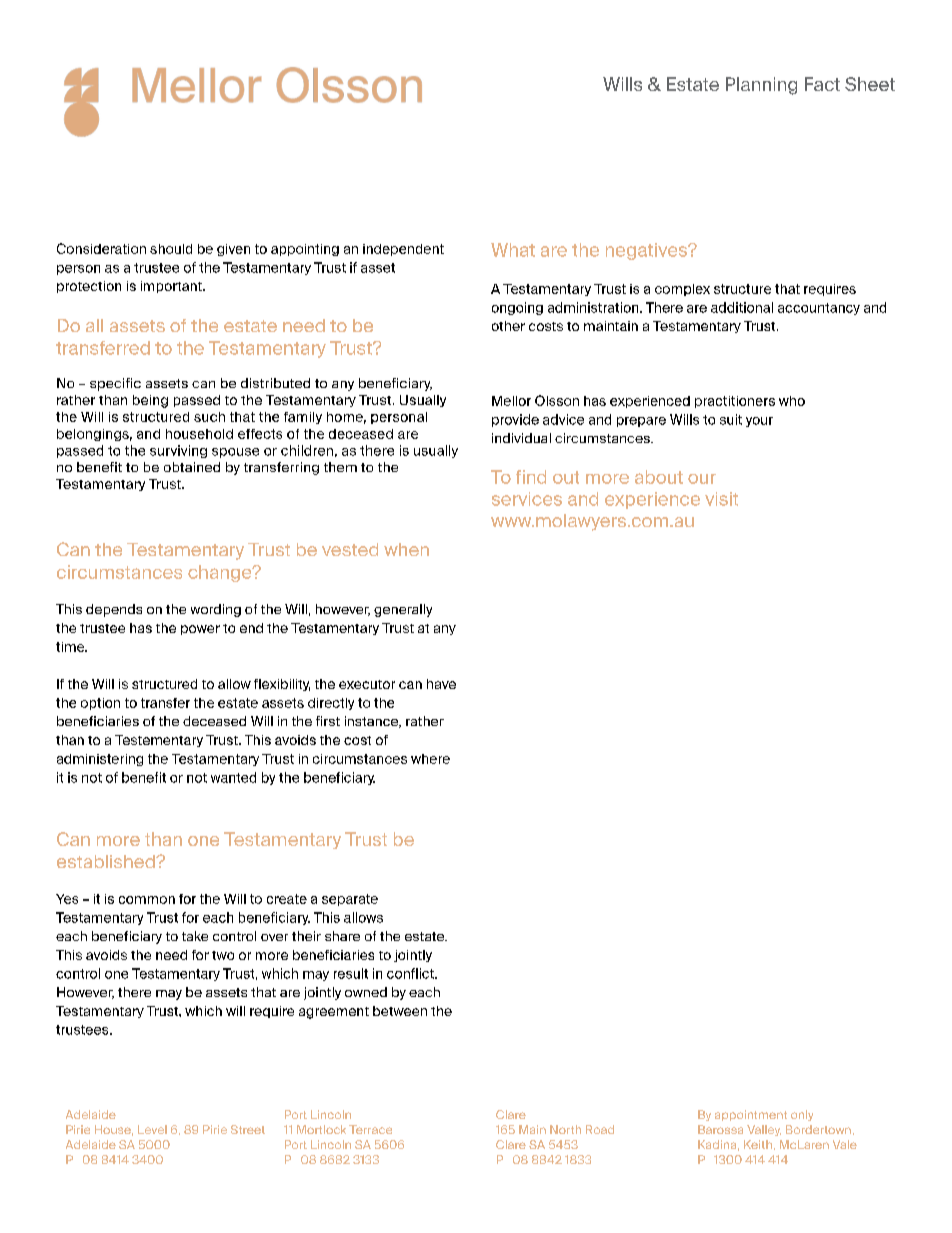  Describe the element at coordinates (152, 1129) in the screenshot. I see `Level` at that location.
